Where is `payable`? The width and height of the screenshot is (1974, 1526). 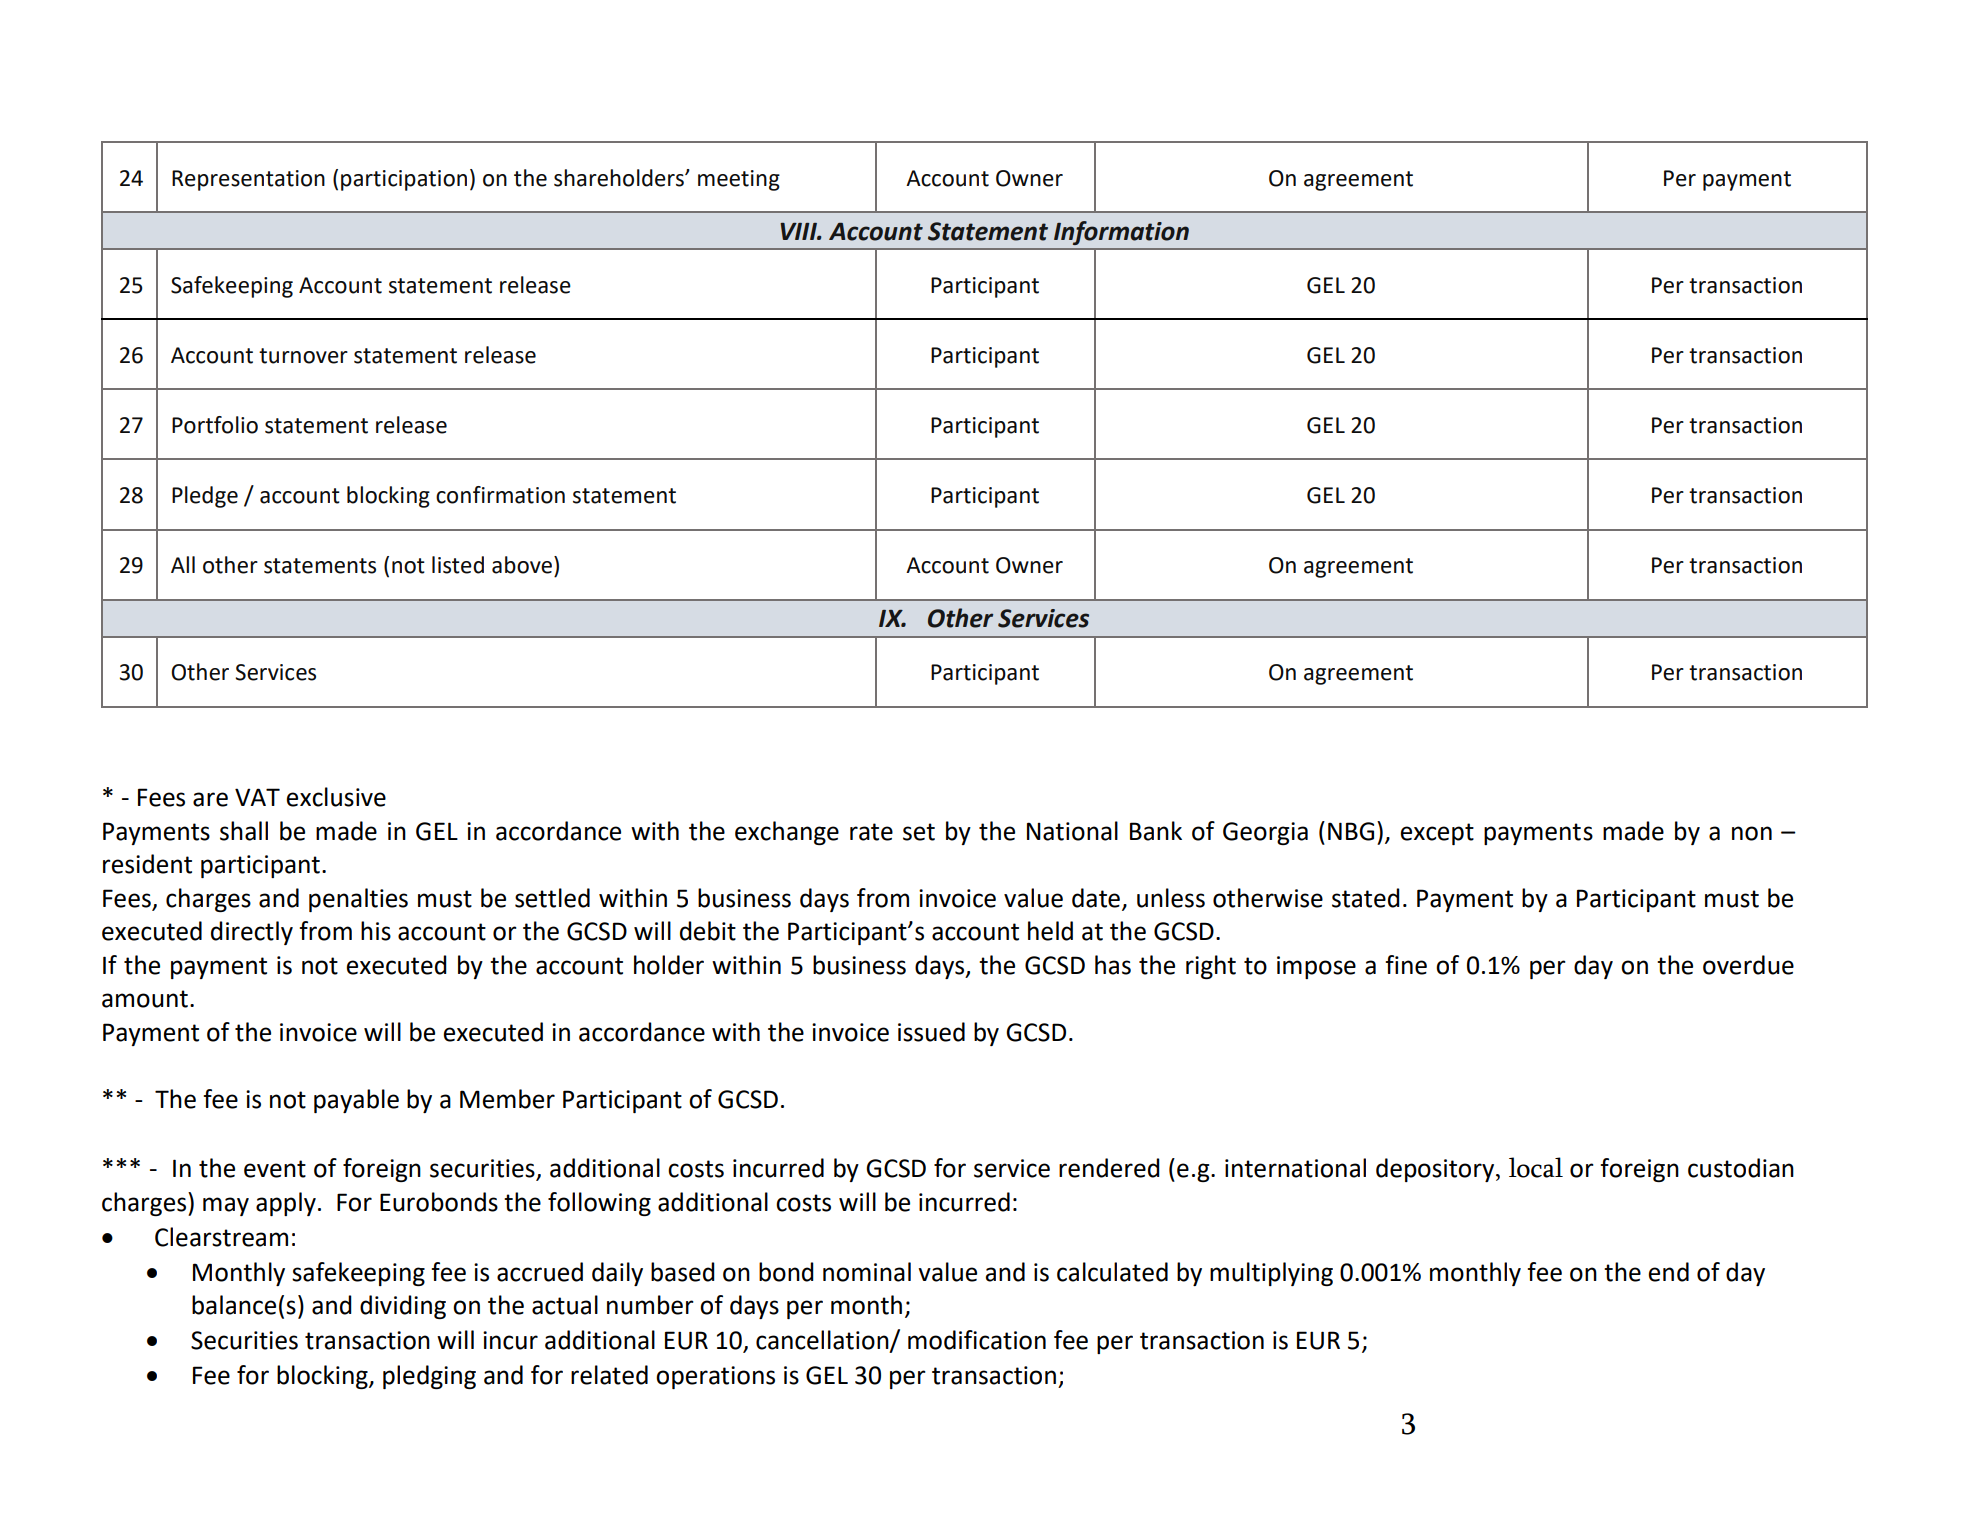 payable is located at coordinates (356, 1101).
